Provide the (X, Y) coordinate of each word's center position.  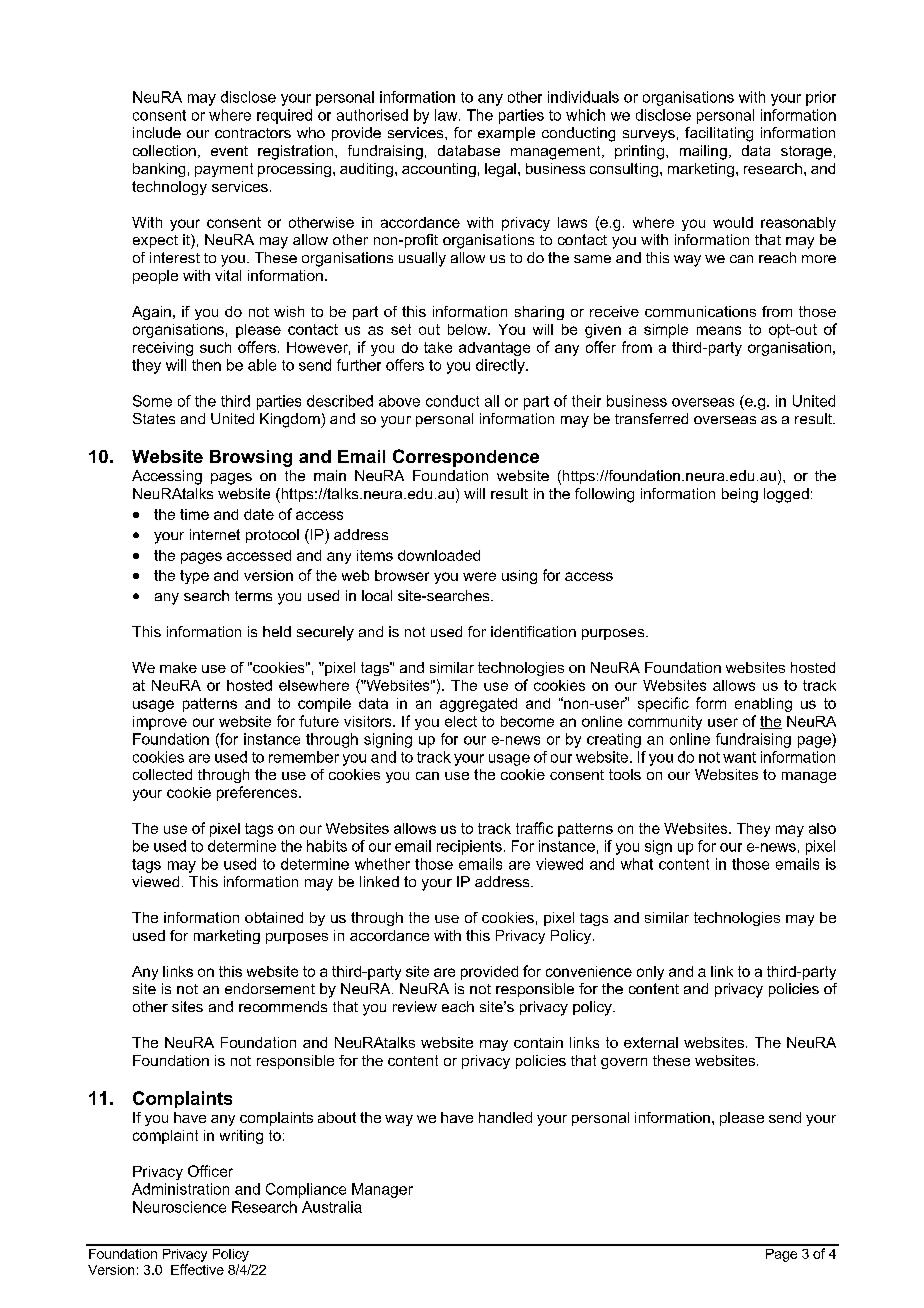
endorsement (270, 988)
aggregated (478, 705)
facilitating (719, 134)
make (178, 667)
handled (505, 1117)
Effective (197, 1269)
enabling (763, 705)
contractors (253, 133)
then (206, 365)
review (415, 1006)
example (506, 134)
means (719, 330)
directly (501, 366)
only (650, 973)
